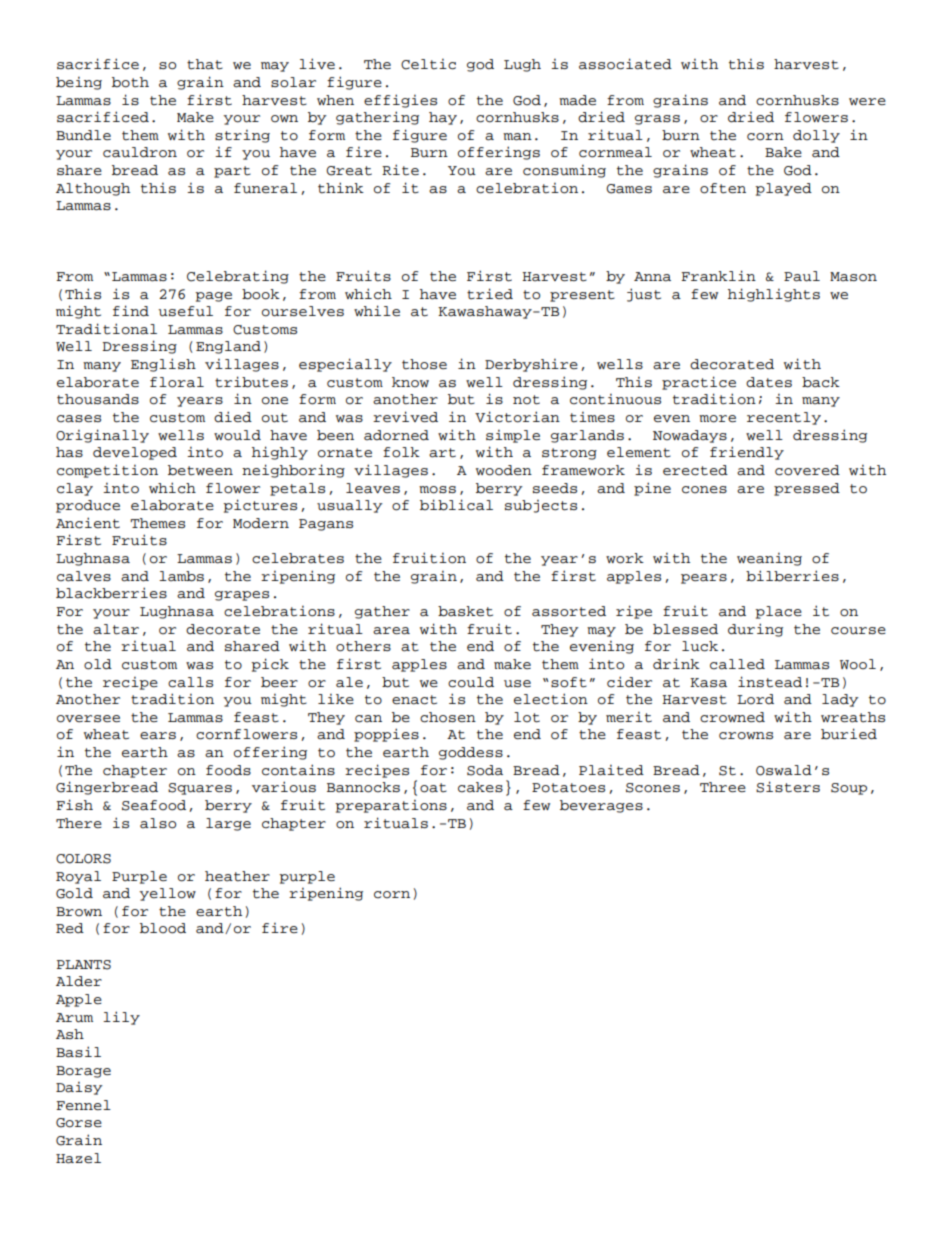 The height and width of the screenshot is (1233, 952). What do you see at coordinates (391, 631) in the screenshot?
I see `area` at bounding box center [391, 631].
